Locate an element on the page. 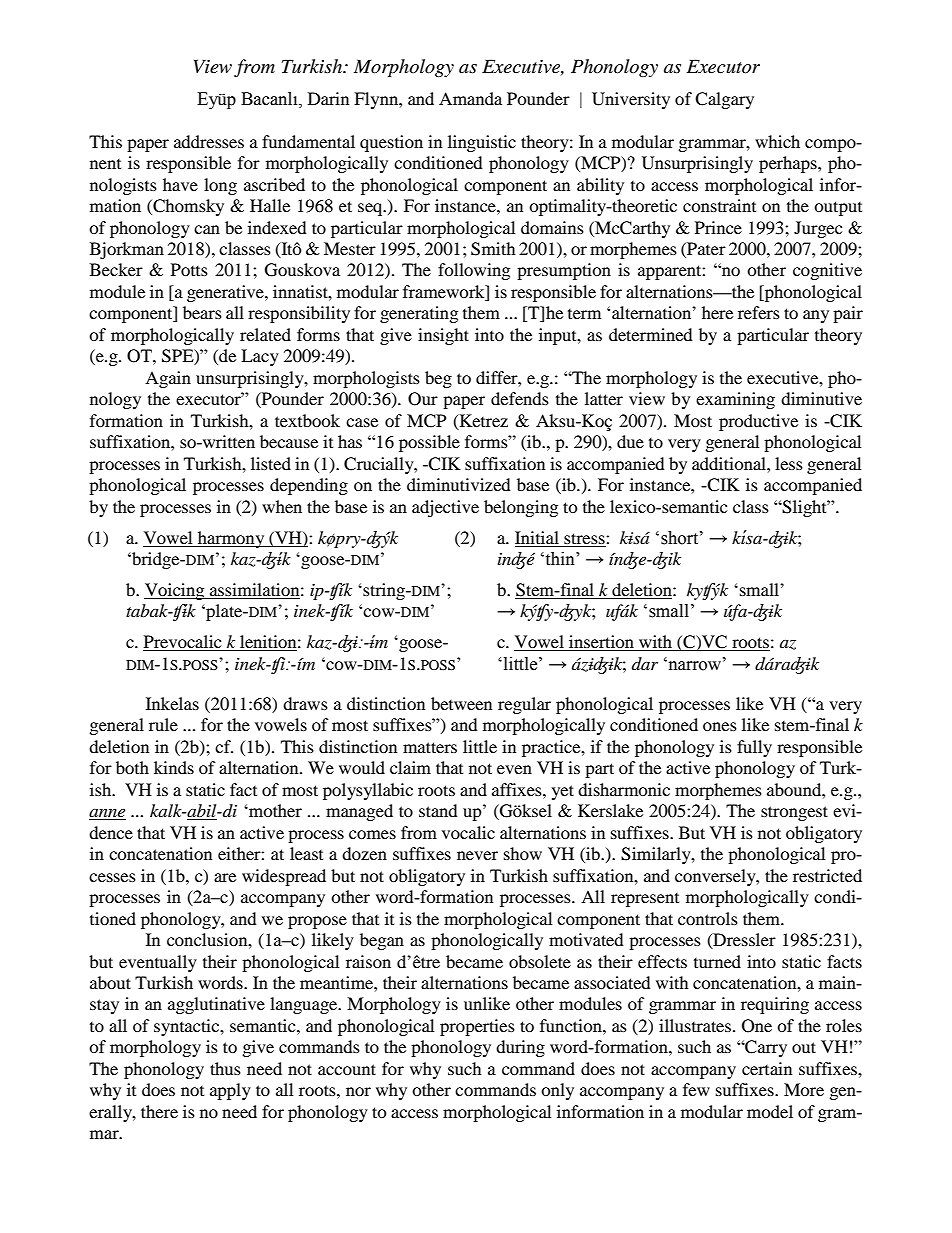 The width and height of the page is (952, 1233). addresses is located at coordinates (209, 141).
